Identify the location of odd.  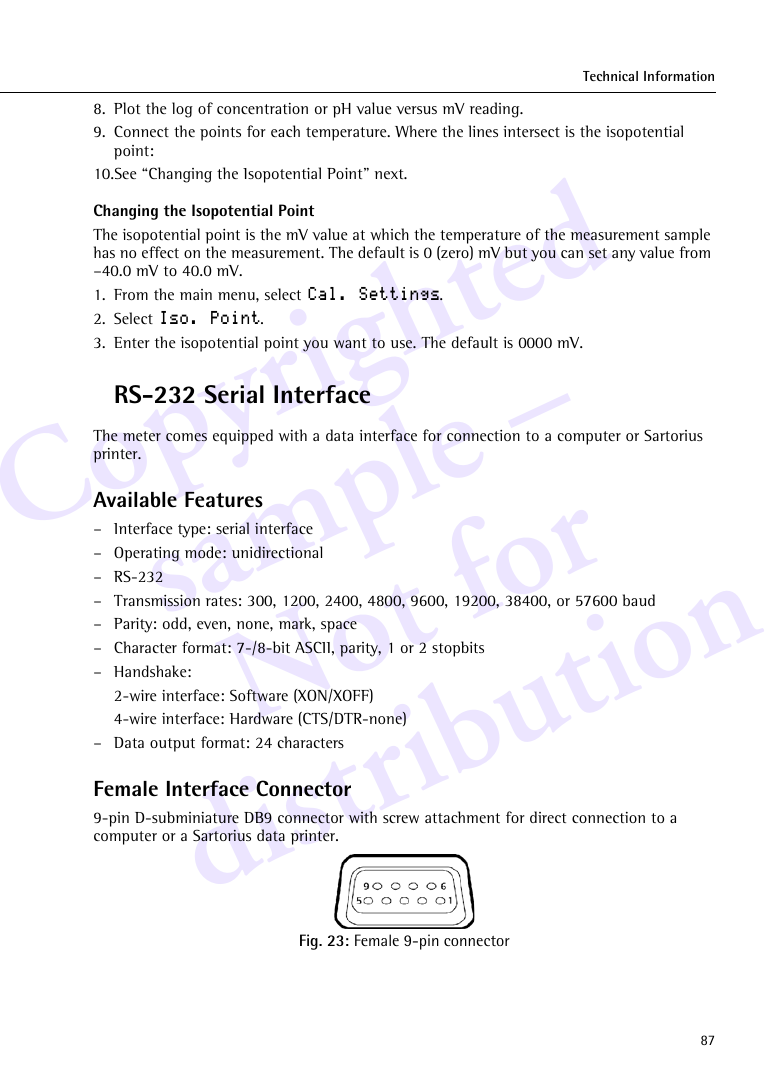
(176, 623).
